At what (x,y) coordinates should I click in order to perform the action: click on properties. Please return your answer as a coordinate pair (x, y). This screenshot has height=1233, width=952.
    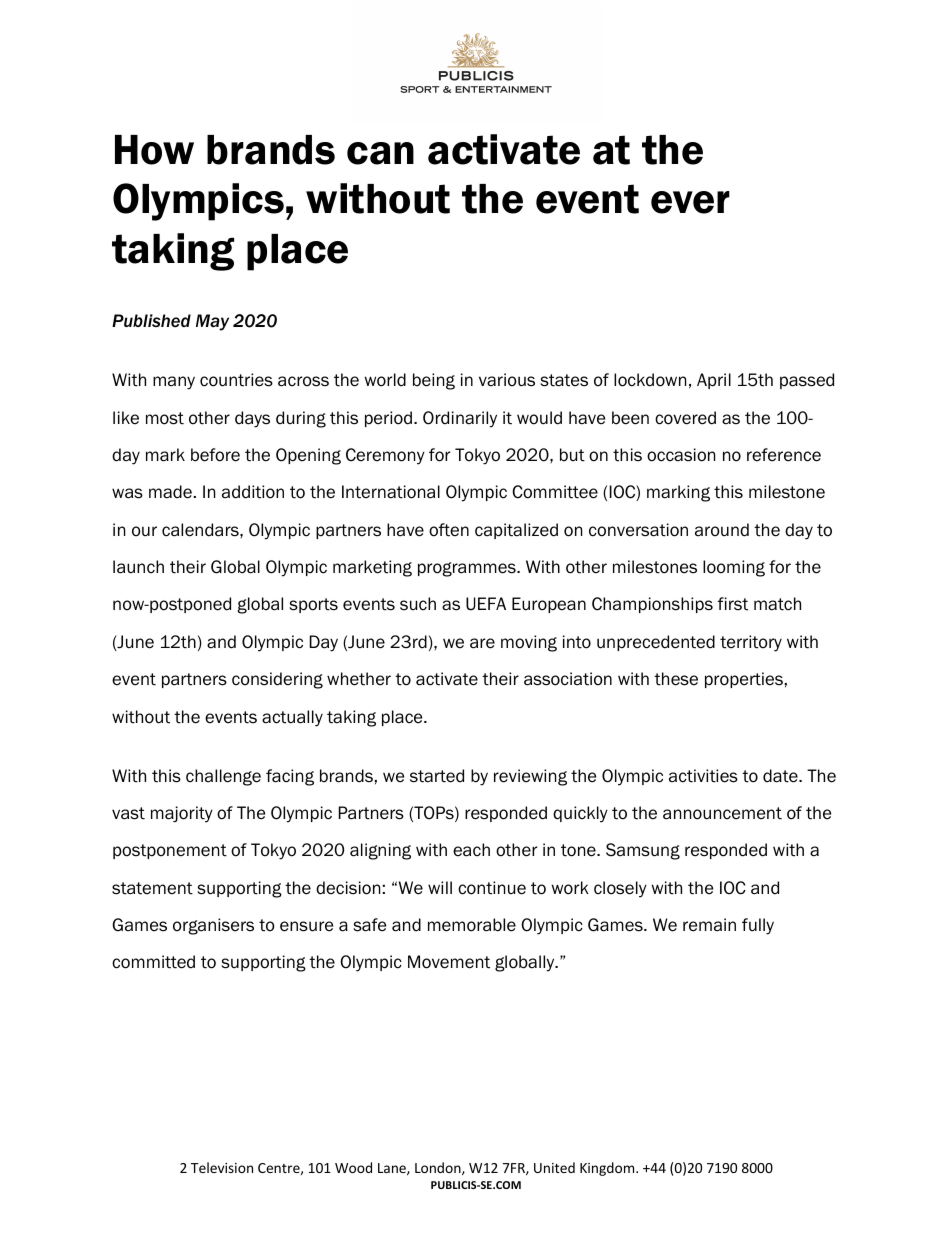
    Looking at the image, I should click on (744, 680).
